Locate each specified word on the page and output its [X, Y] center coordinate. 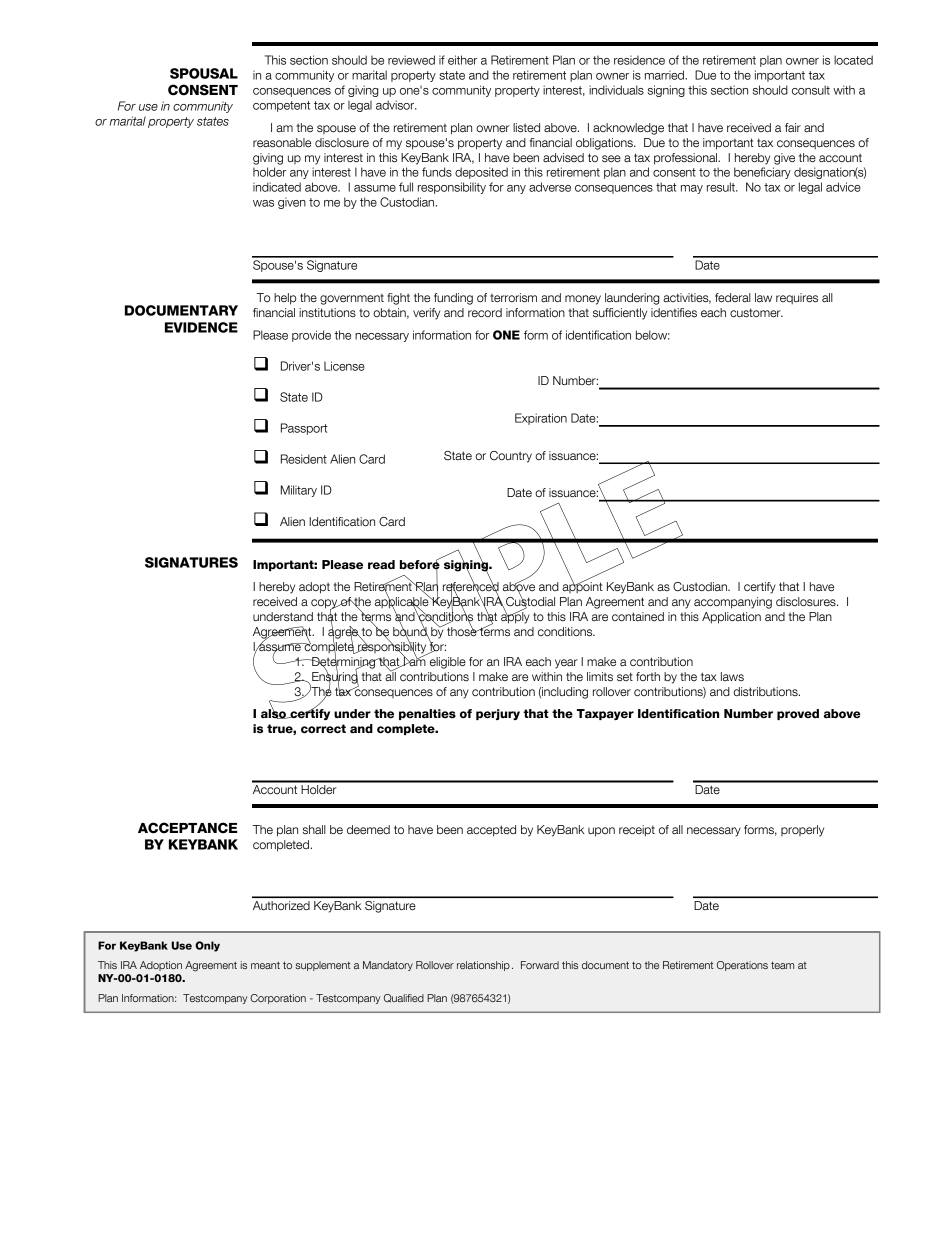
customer [756, 313]
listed [526, 128]
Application [731, 618]
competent [281, 106]
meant [265, 965]
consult [811, 90]
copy [325, 605]
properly [802, 831]
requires [797, 298]
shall [314, 830]
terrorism [513, 298]
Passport [304, 429]
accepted [491, 831]
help [285, 299]
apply [515, 617]
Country [511, 457]
